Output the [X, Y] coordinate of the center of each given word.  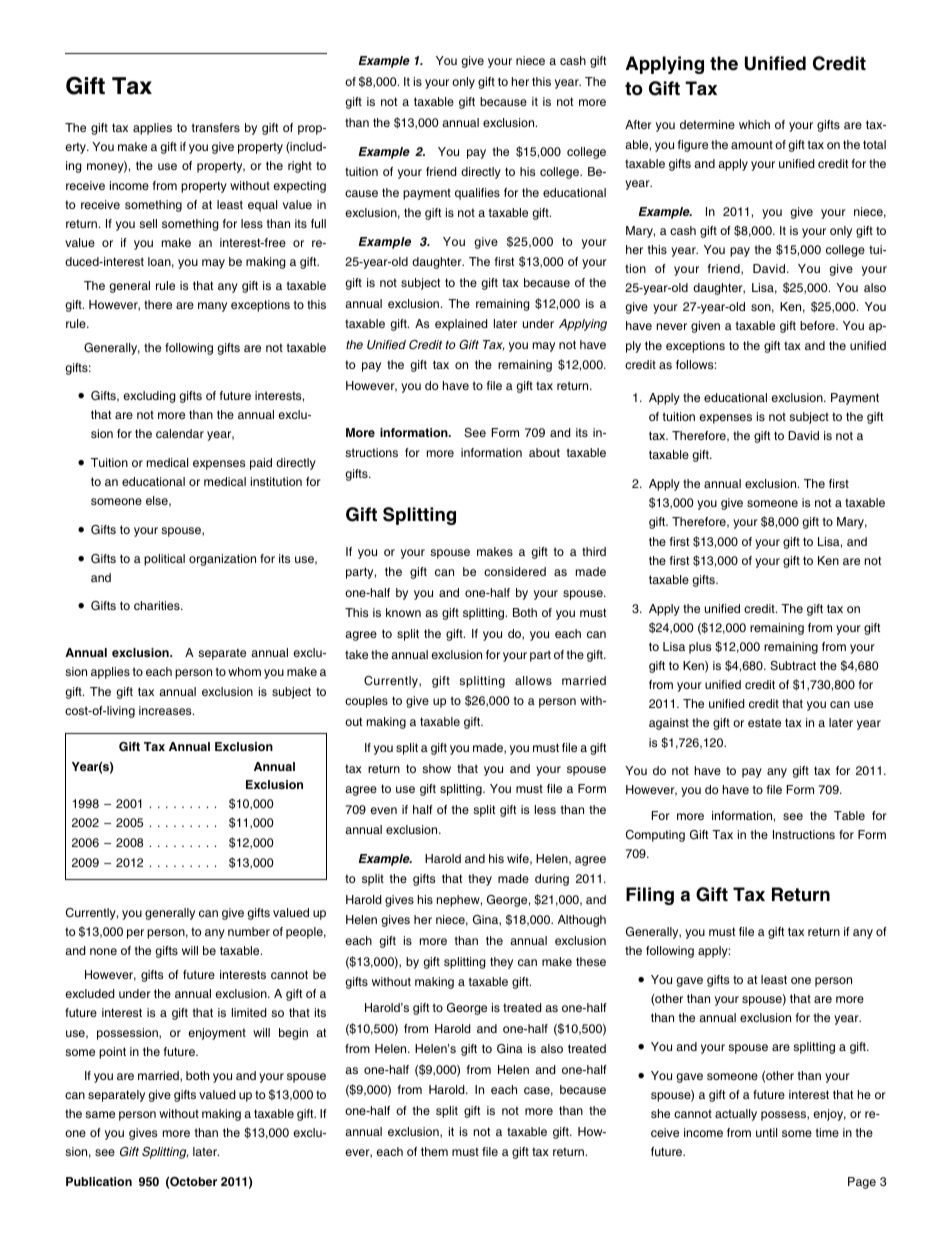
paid [261, 464]
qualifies [477, 194]
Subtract [793, 666]
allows [533, 680]
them [434, 1151]
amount [752, 144]
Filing [650, 896]
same [100, 1114]
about [544, 452]
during [552, 880]
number [249, 931]
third [594, 551]
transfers [216, 127]
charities [158, 605]
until [766, 1132]
